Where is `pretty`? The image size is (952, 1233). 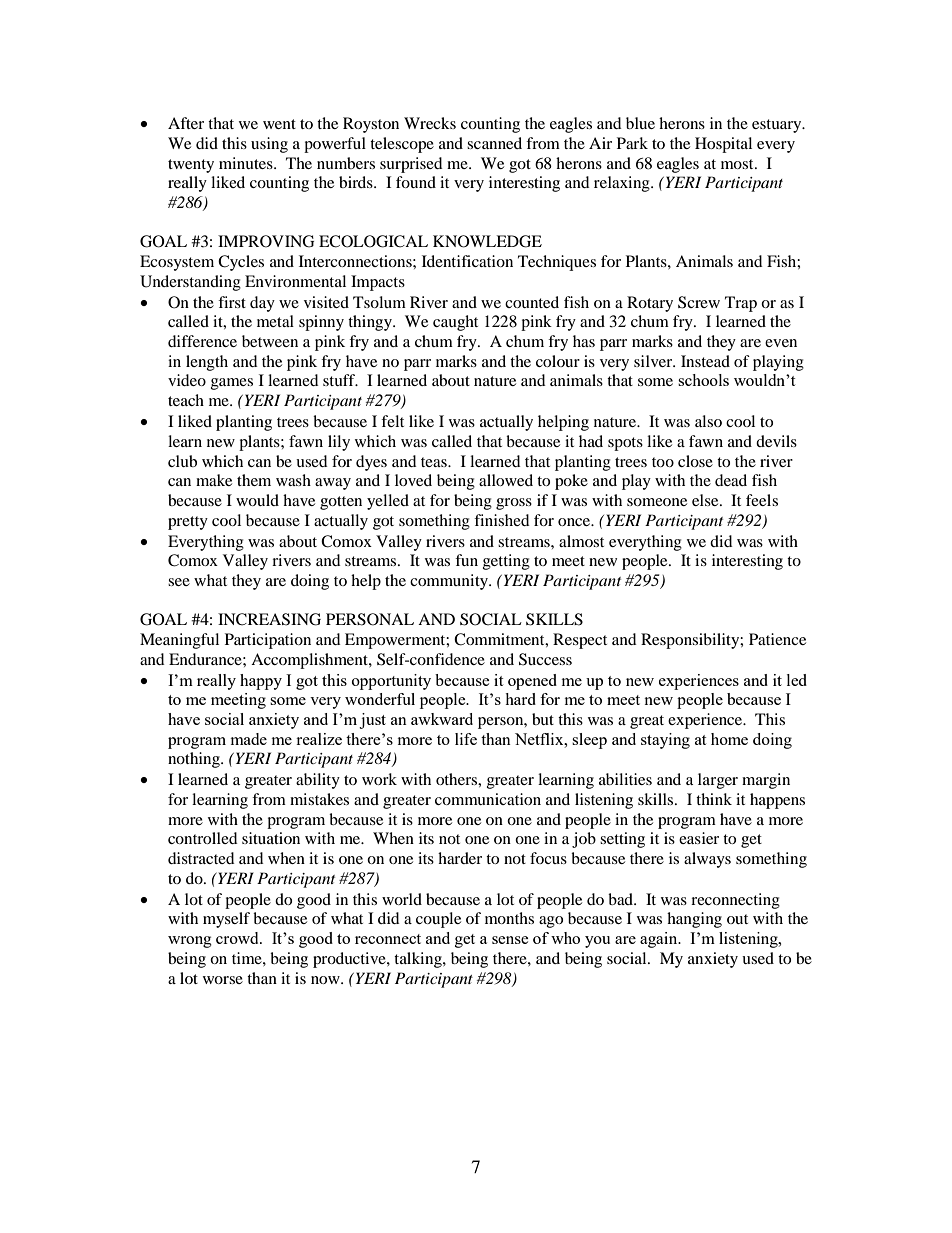
pretty is located at coordinates (188, 523).
